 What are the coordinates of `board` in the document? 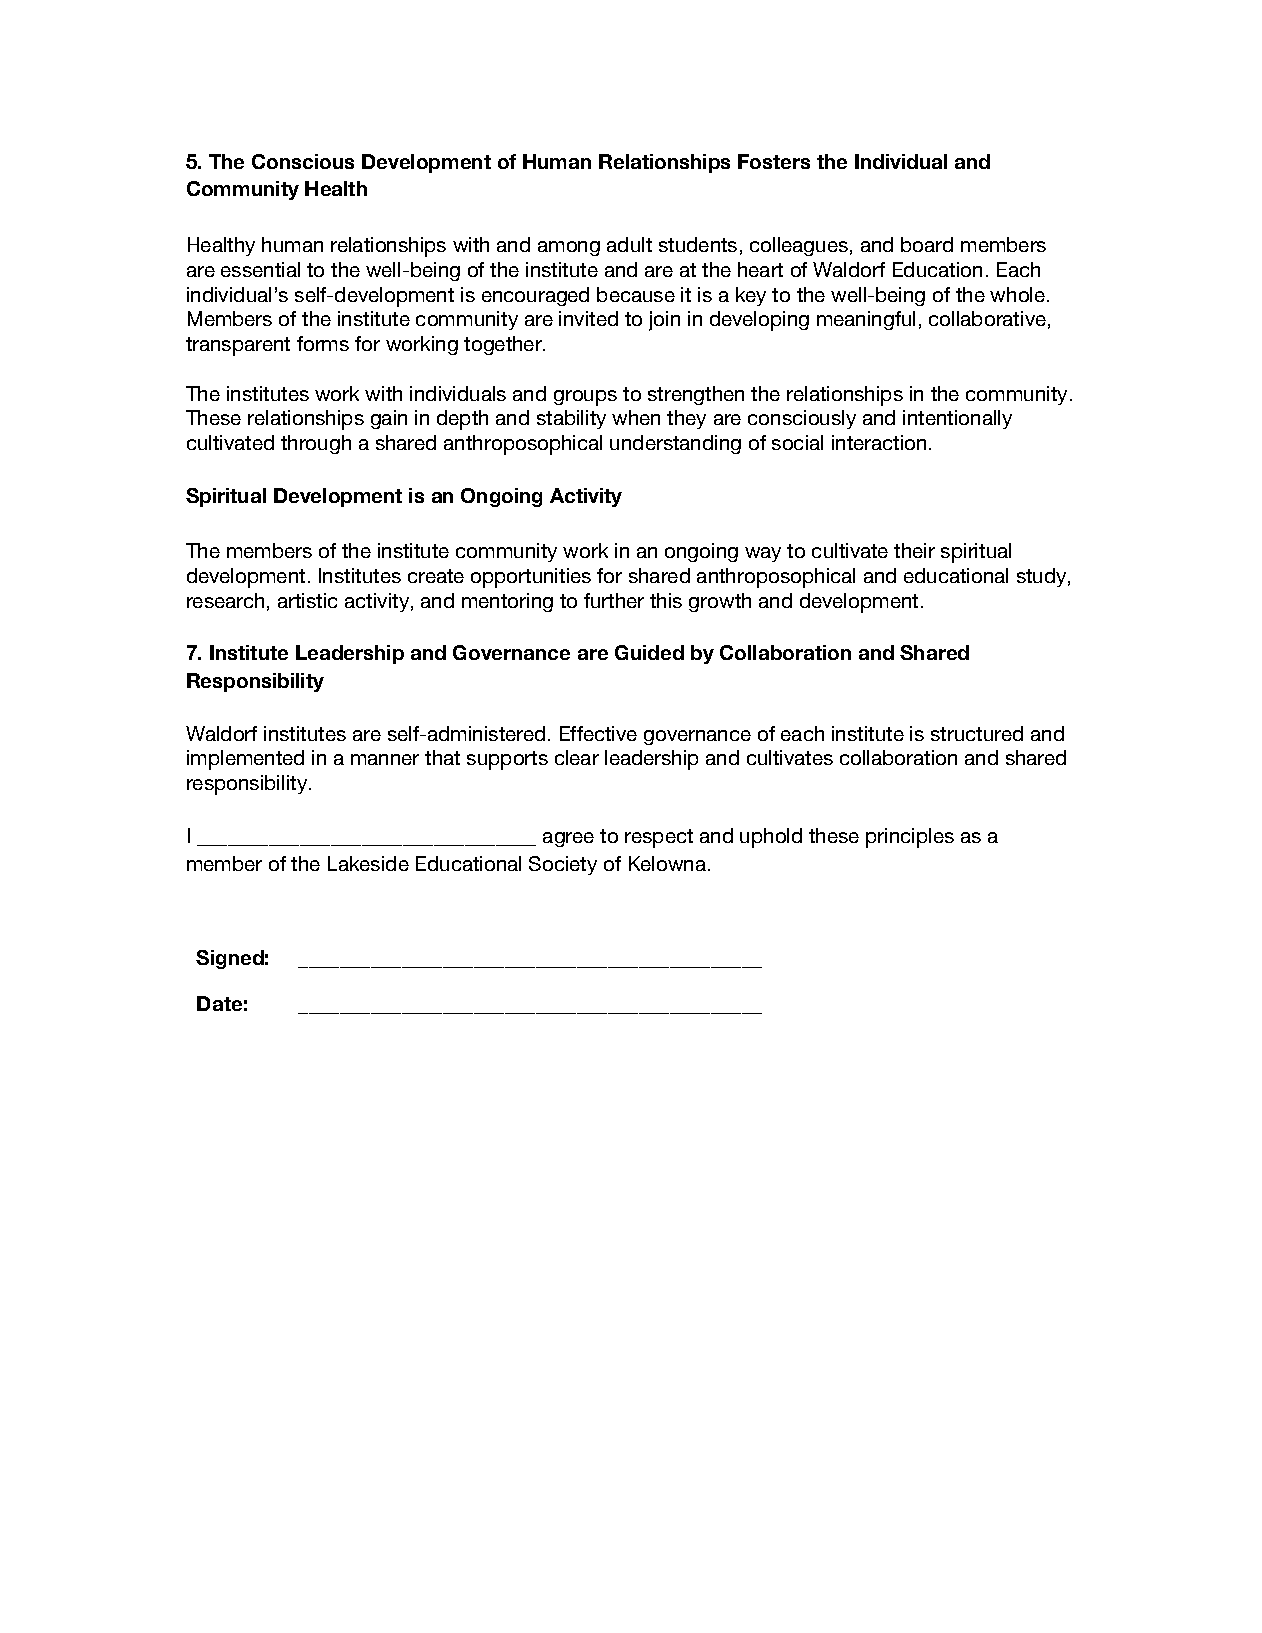 It's located at (927, 244).
